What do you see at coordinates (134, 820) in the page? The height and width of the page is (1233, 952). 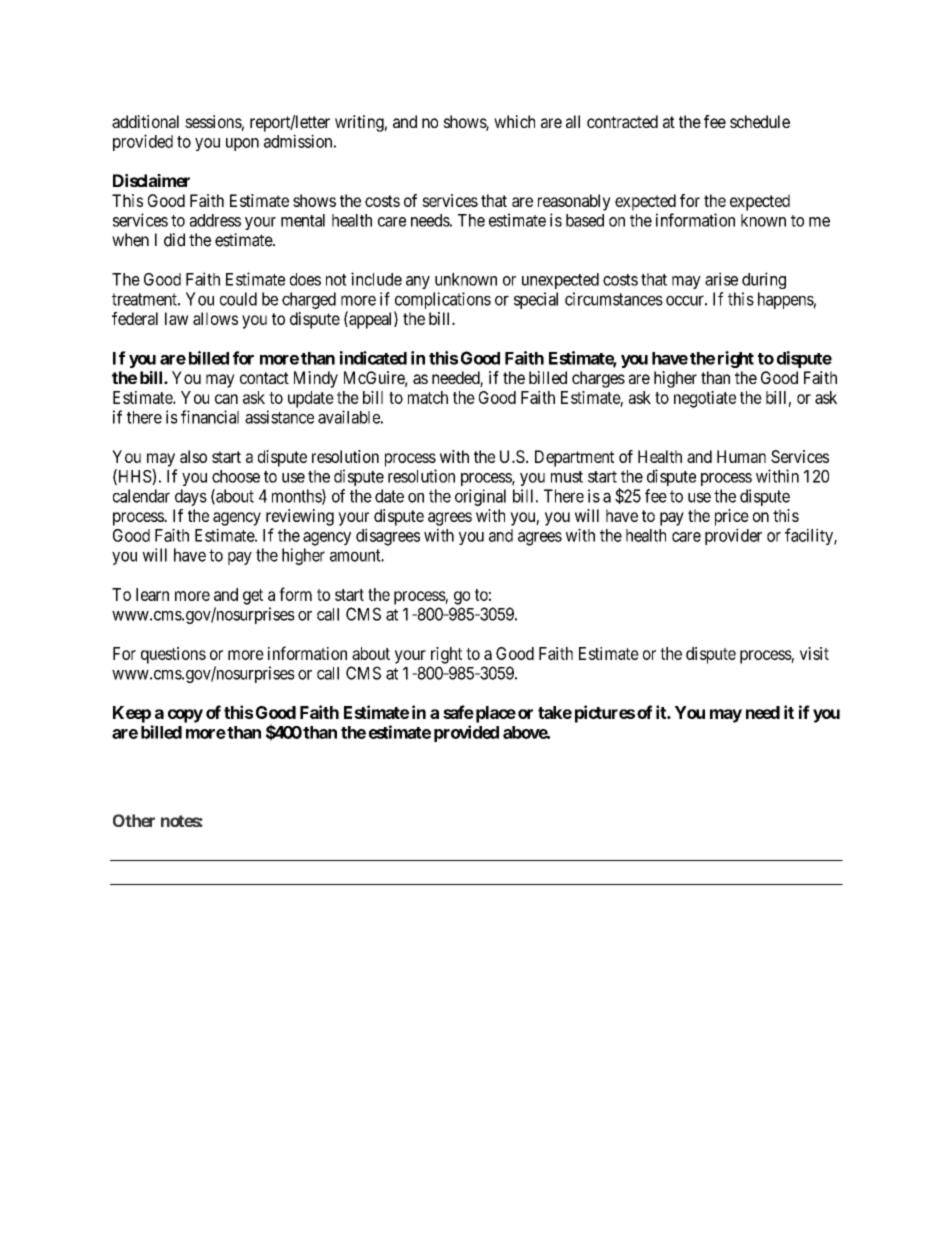 I see `Other` at bounding box center [134, 820].
